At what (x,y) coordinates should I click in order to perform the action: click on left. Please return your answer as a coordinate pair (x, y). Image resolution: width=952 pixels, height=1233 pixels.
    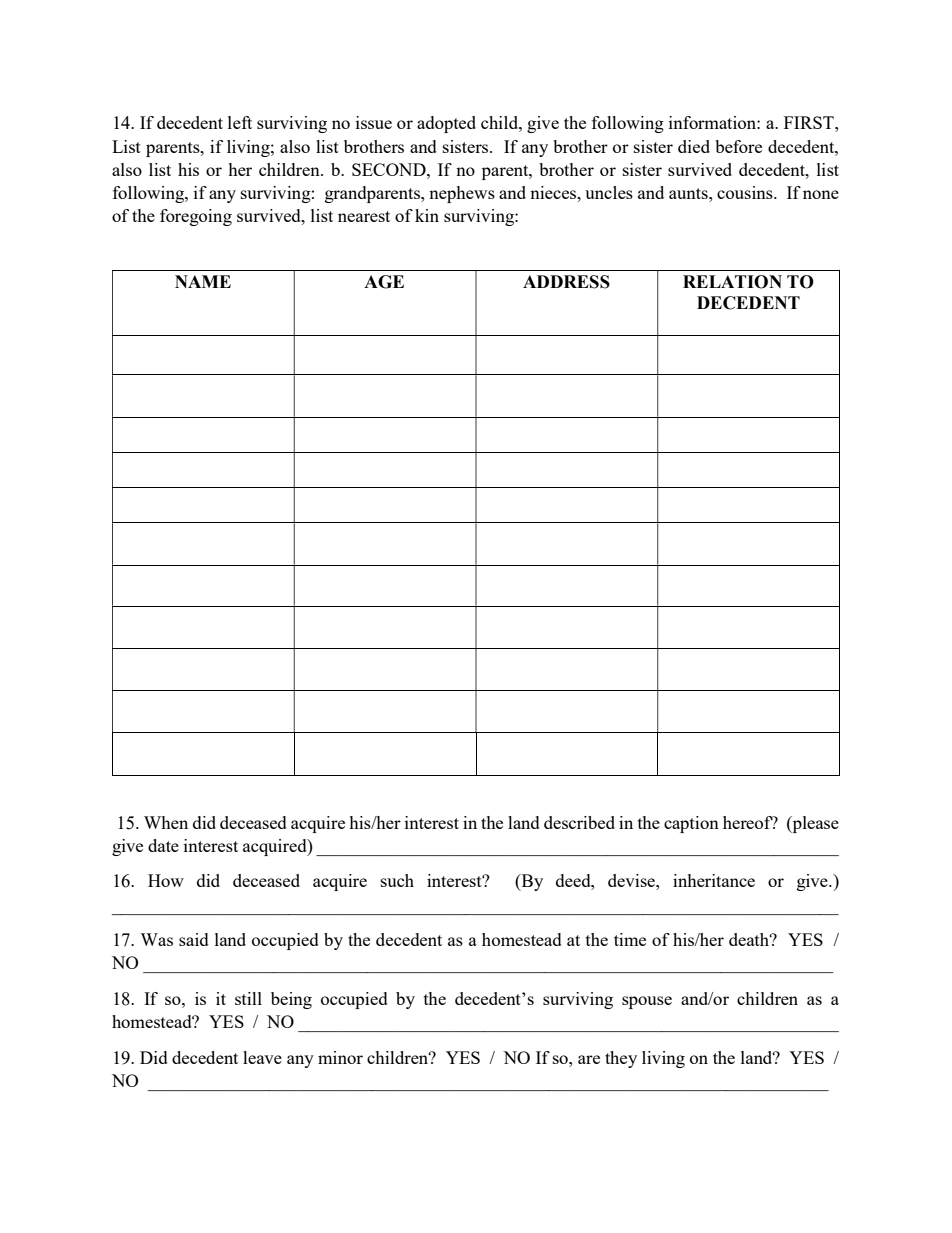
    Looking at the image, I should click on (240, 122).
